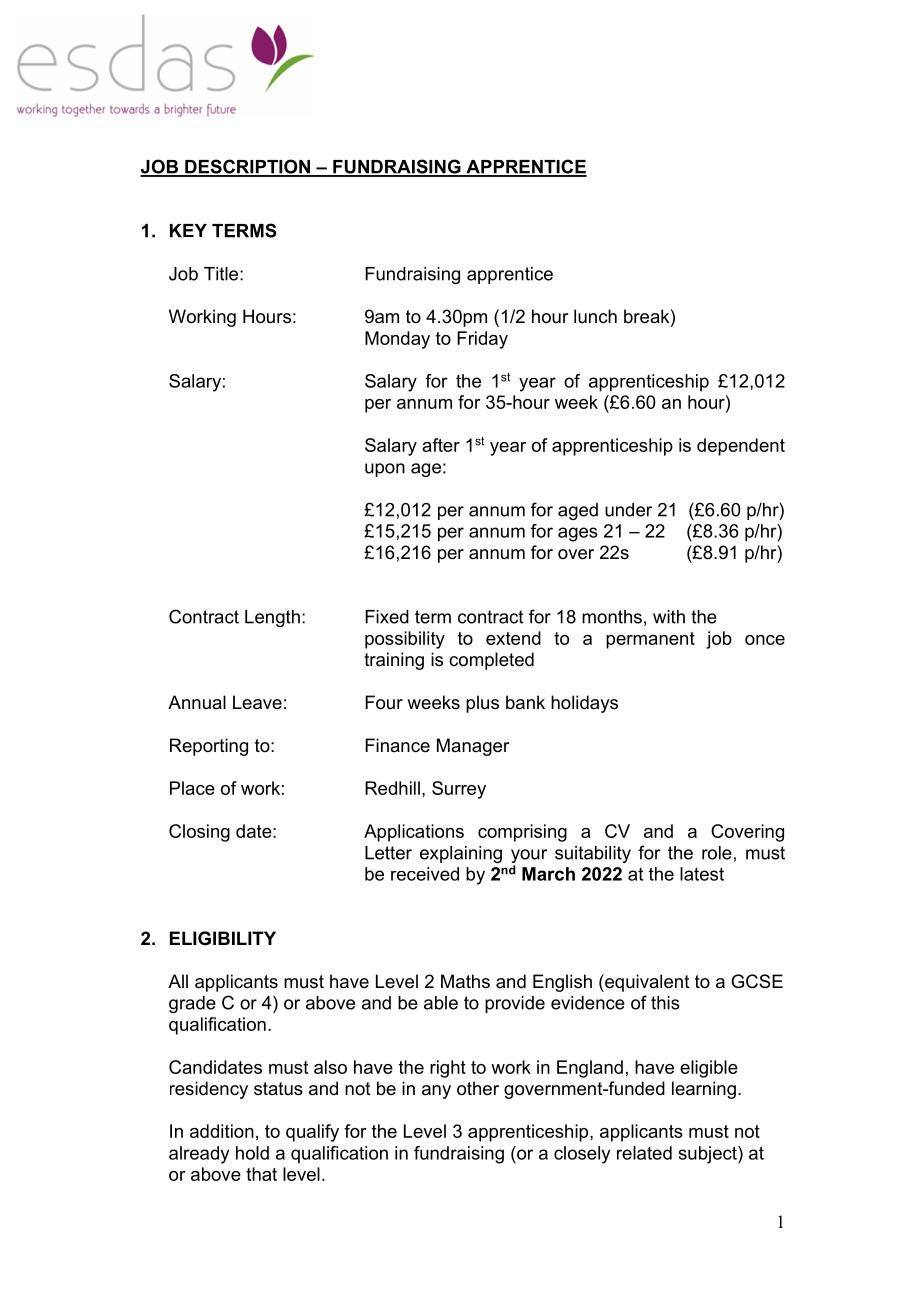  What do you see at coordinates (247, 167) in the document?
I see `DESCRIPTION` at bounding box center [247, 167].
